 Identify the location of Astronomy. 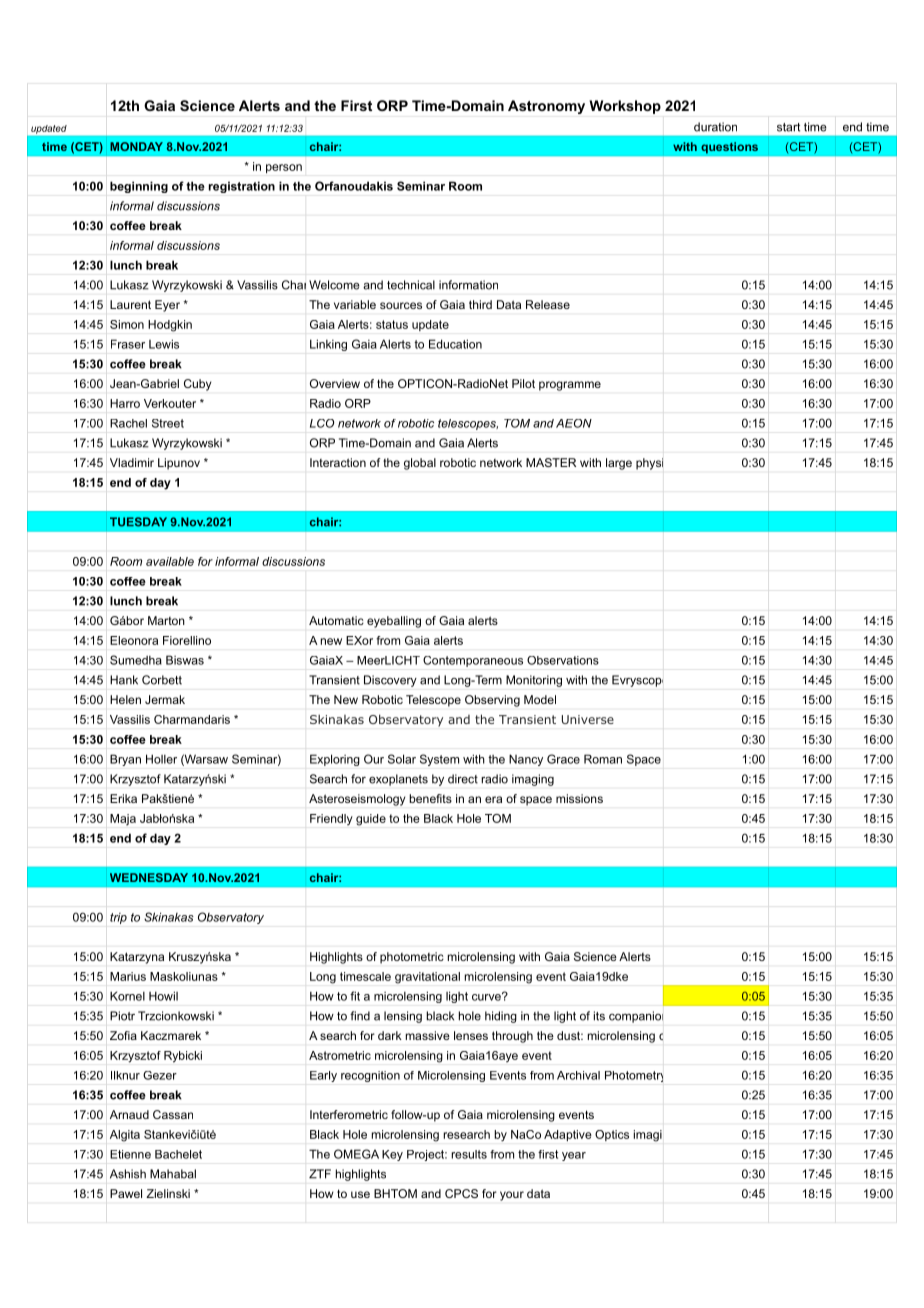
(546, 107).
